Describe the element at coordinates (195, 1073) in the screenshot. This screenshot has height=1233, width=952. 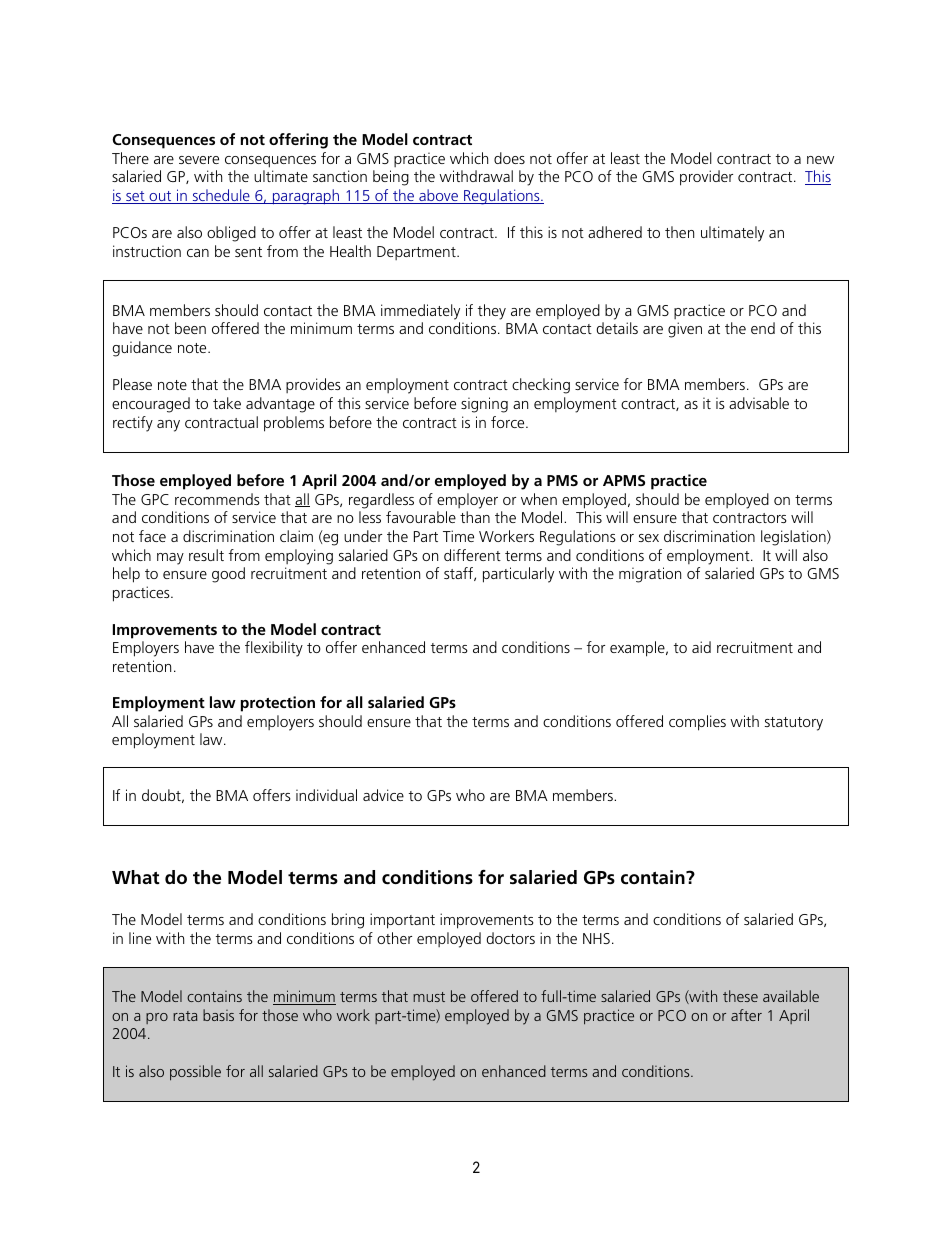
I see `possible` at that location.
